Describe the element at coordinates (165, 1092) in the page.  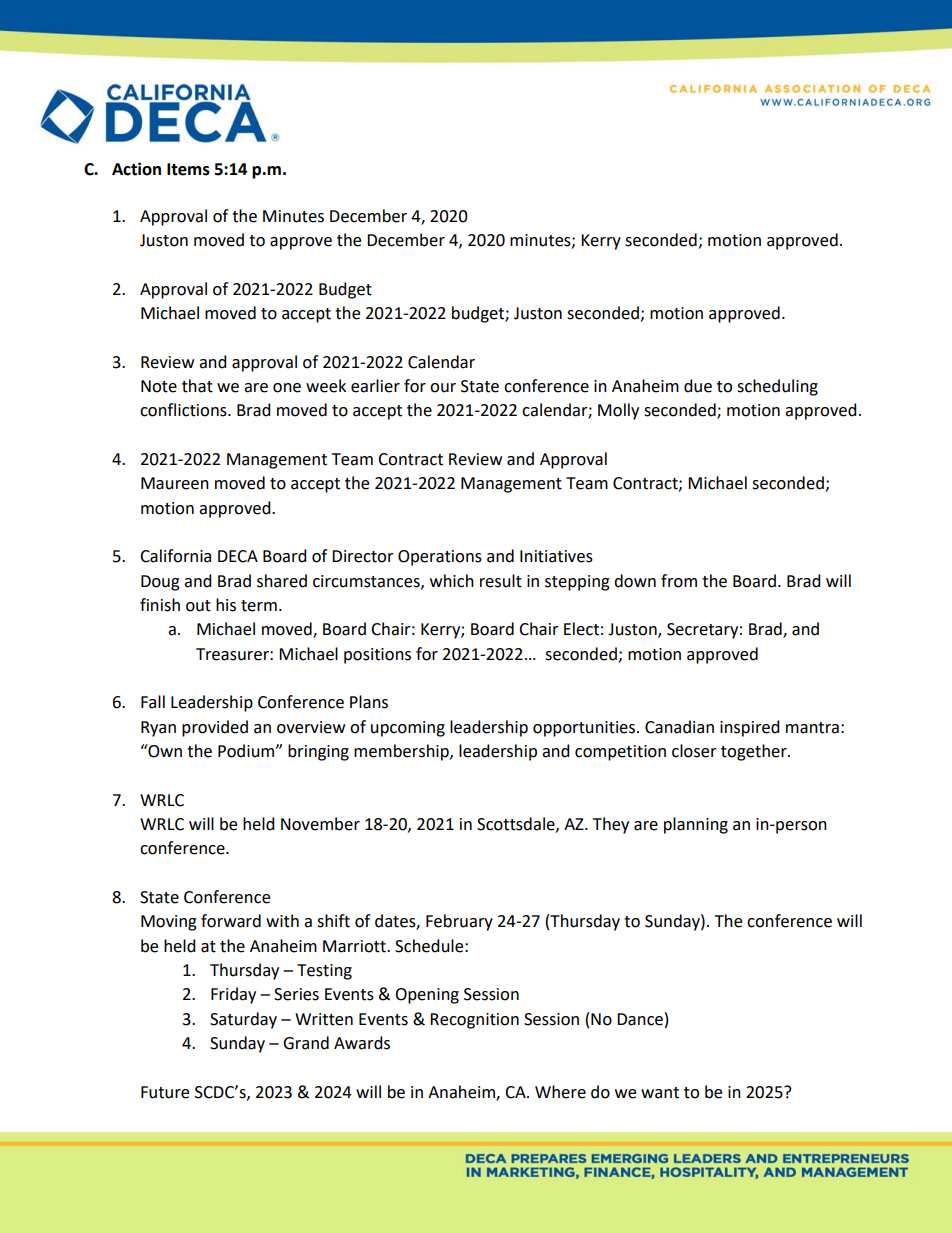
I see `Future` at that location.
